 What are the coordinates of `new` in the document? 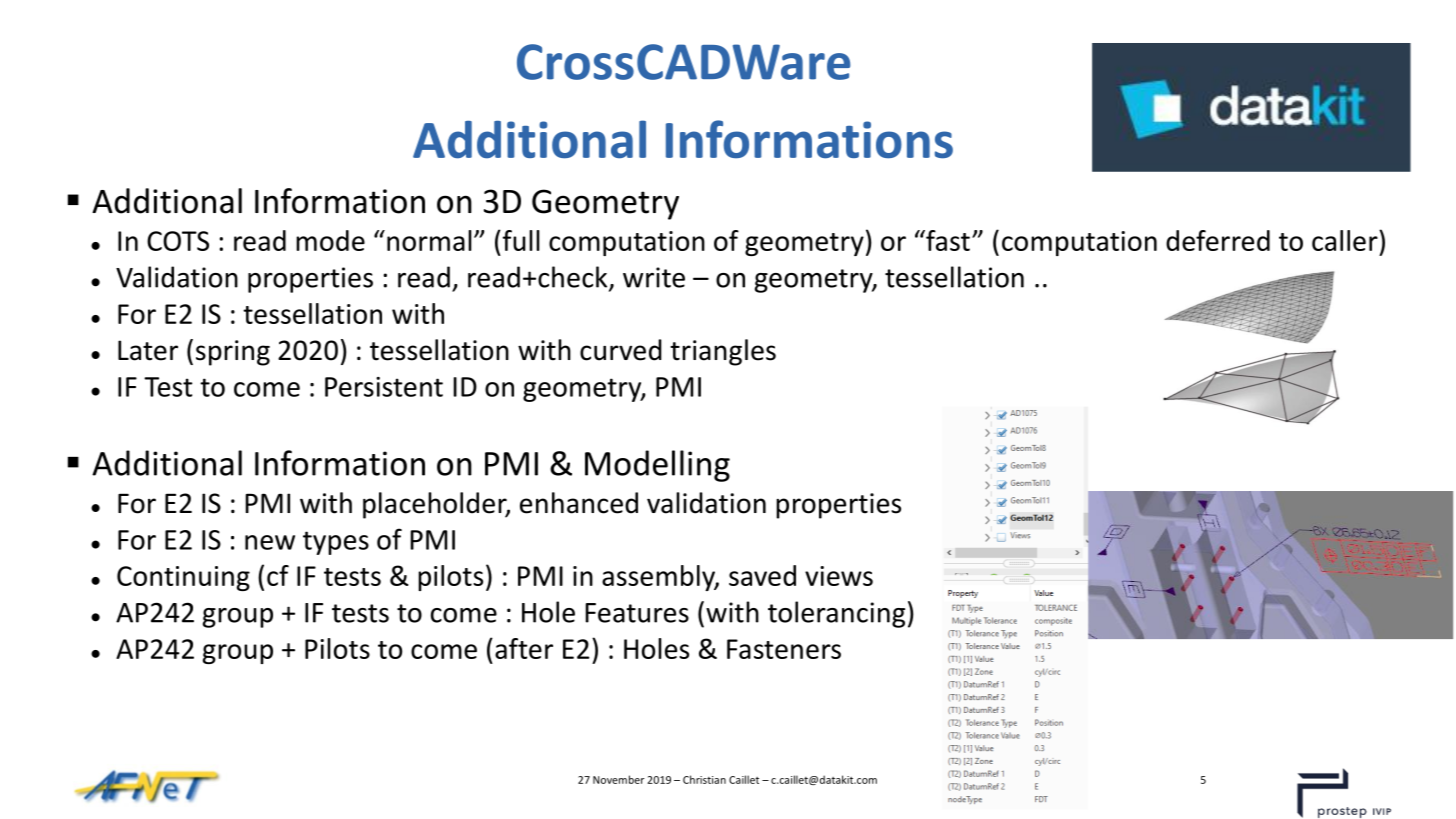 It's located at (270, 542).
